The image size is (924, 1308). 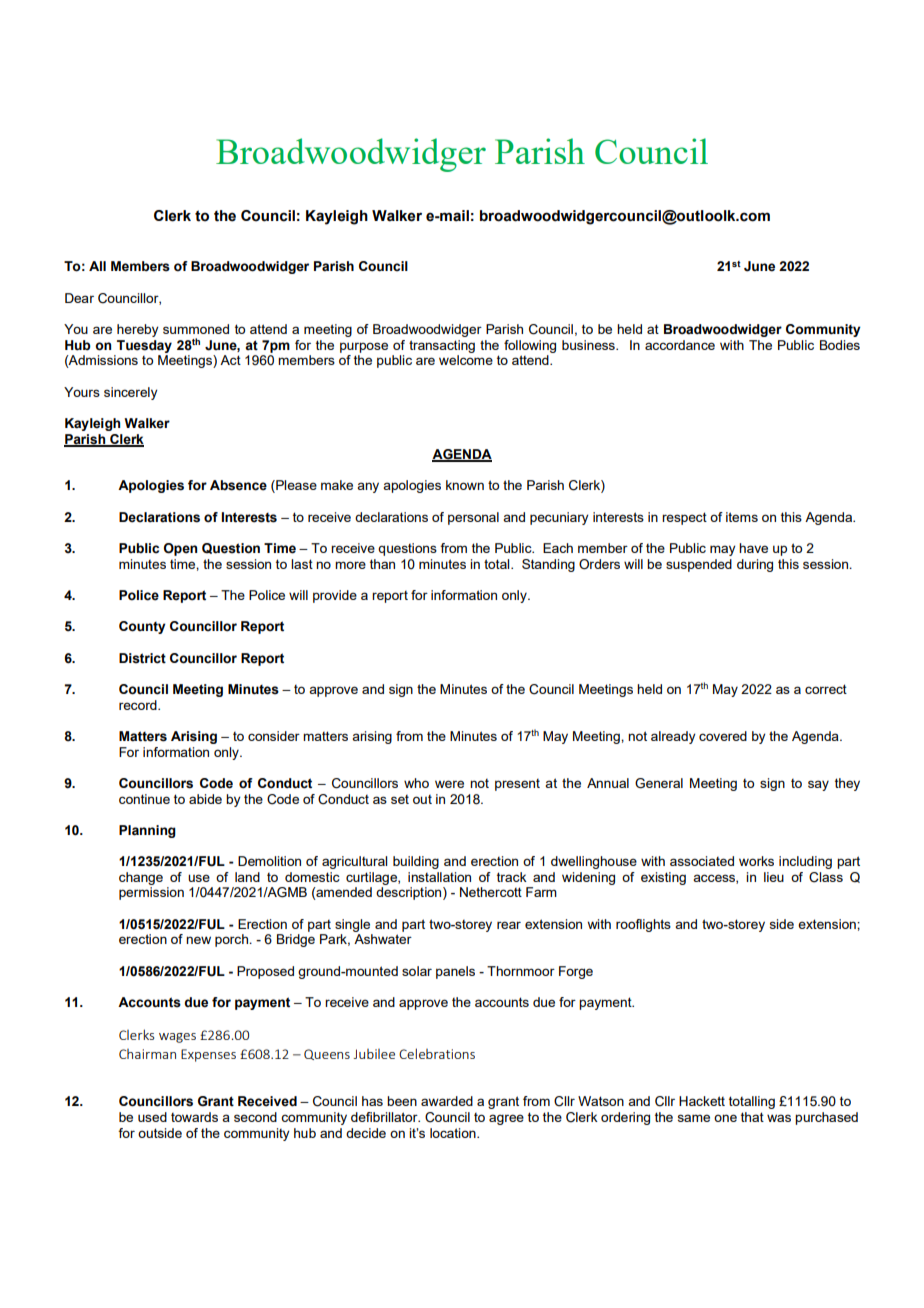 What do you see at coordinates (442, 346) in the page?
I see `transacting` at bounding box center [442, 346].
